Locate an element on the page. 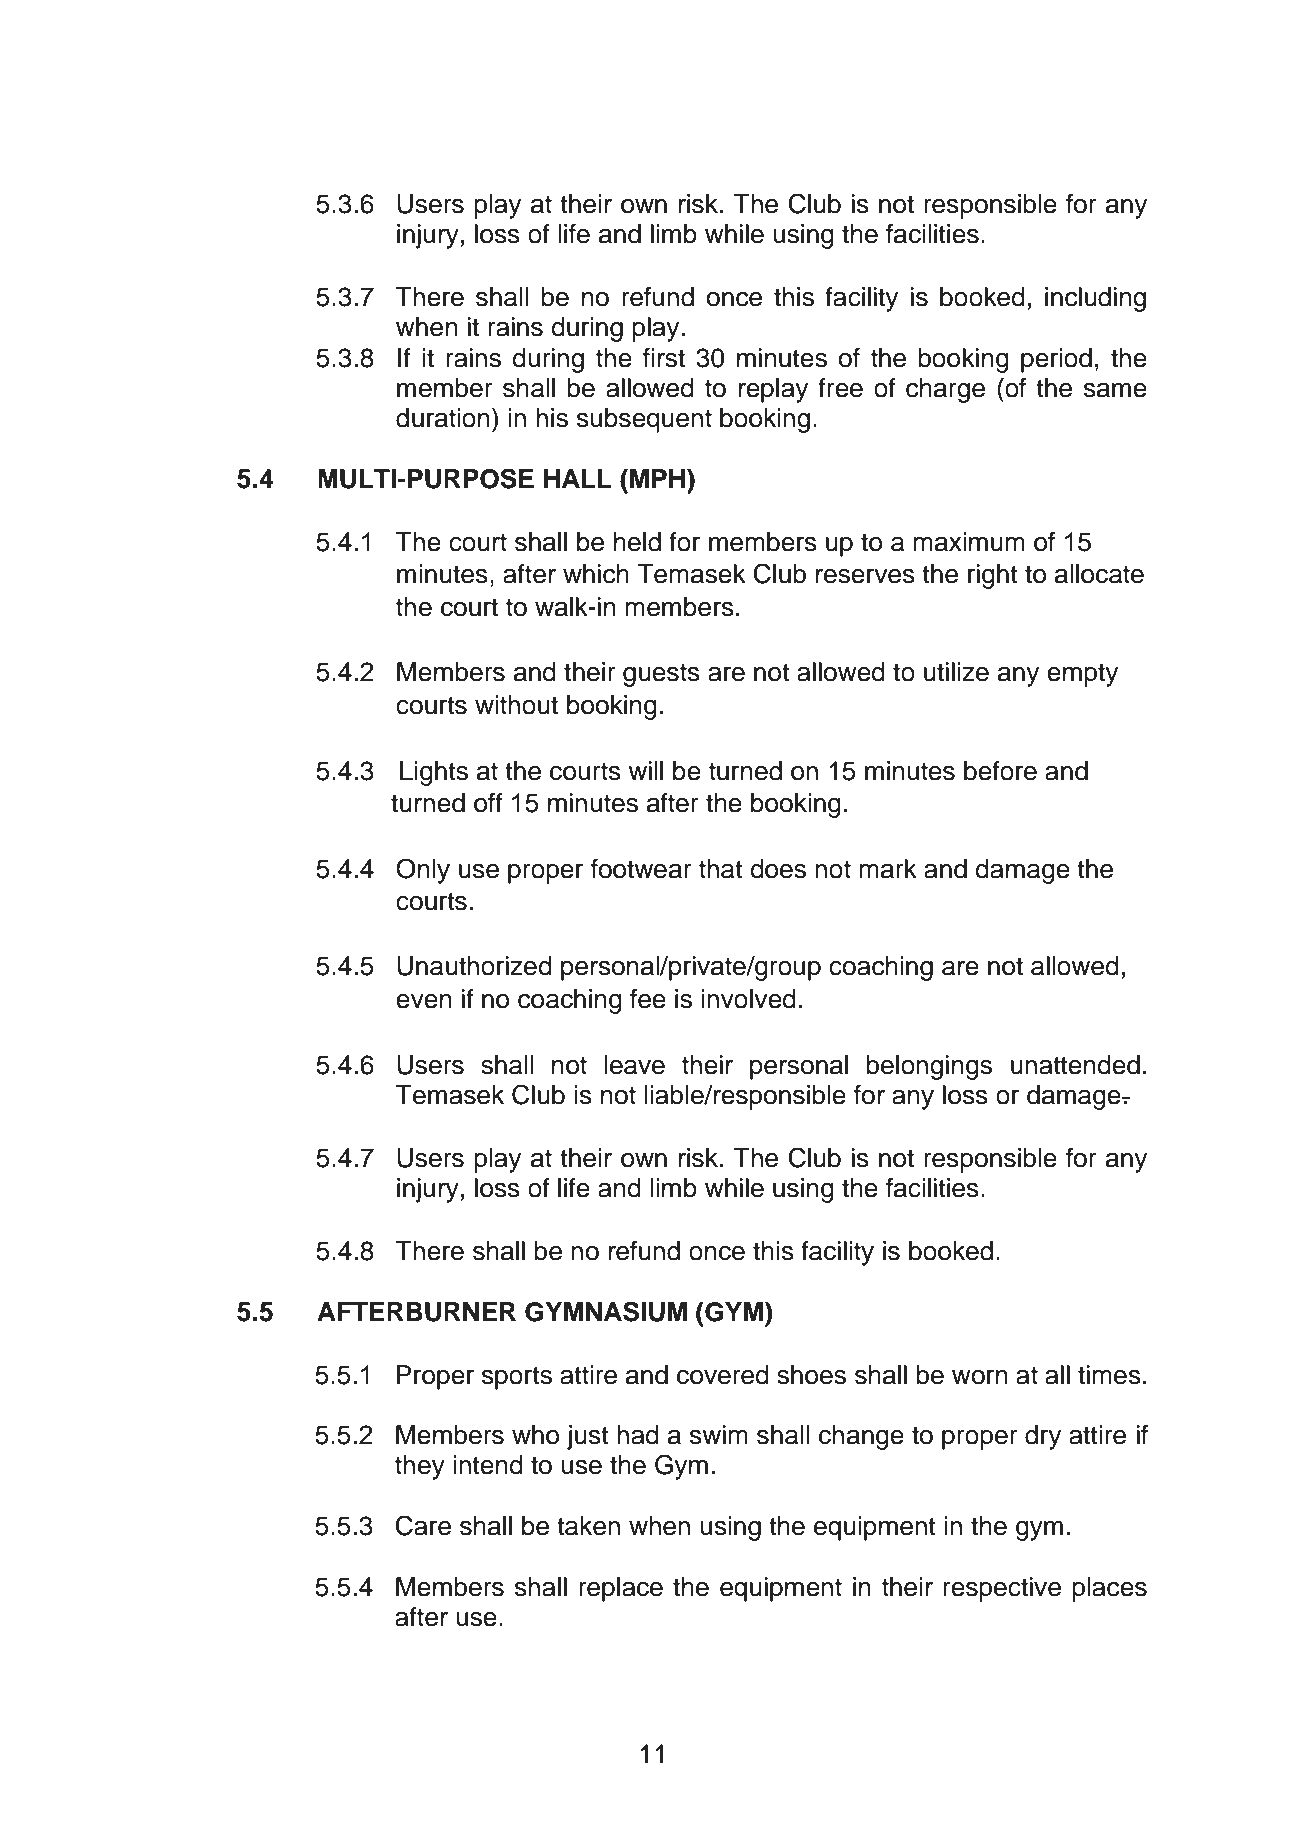  without is located at coordinates (516, 705).
